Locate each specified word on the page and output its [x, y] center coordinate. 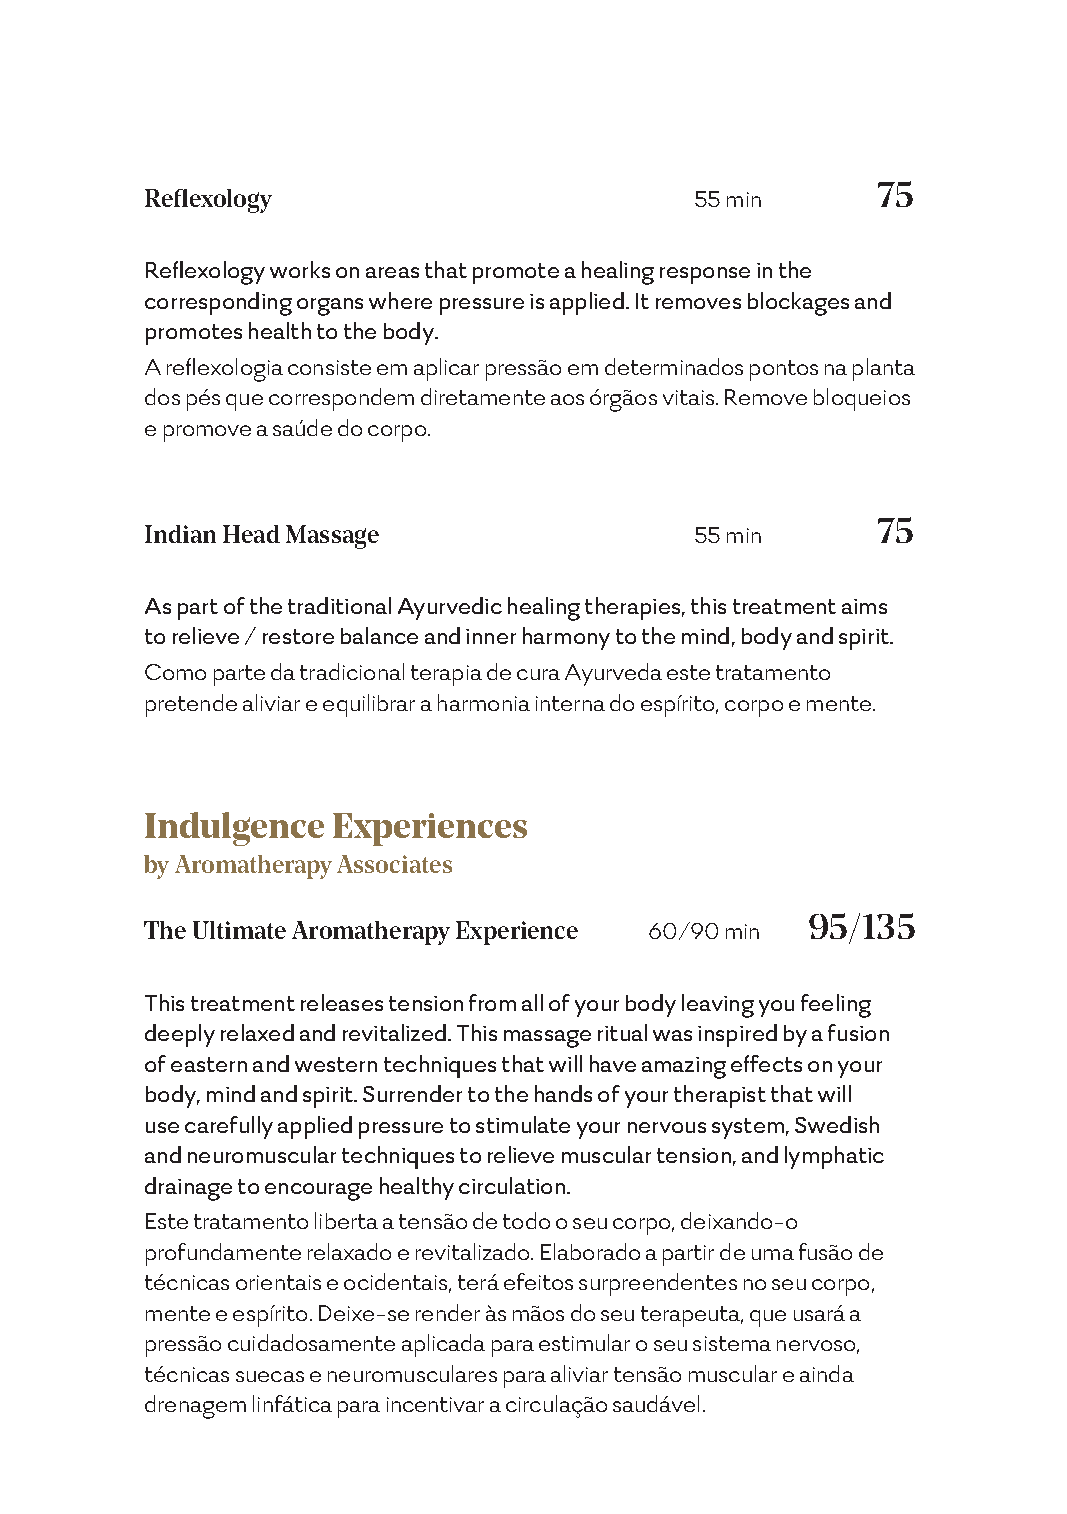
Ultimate [239, 930]
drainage [188, 1189]
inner [491, 636]
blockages [798, 304]
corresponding [218, 304]
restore [298, 636]
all [532, 1002]
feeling [836, 1006]
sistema [732, 1343]
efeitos [538, 1281]
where [400, 300]
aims [864, 606]
